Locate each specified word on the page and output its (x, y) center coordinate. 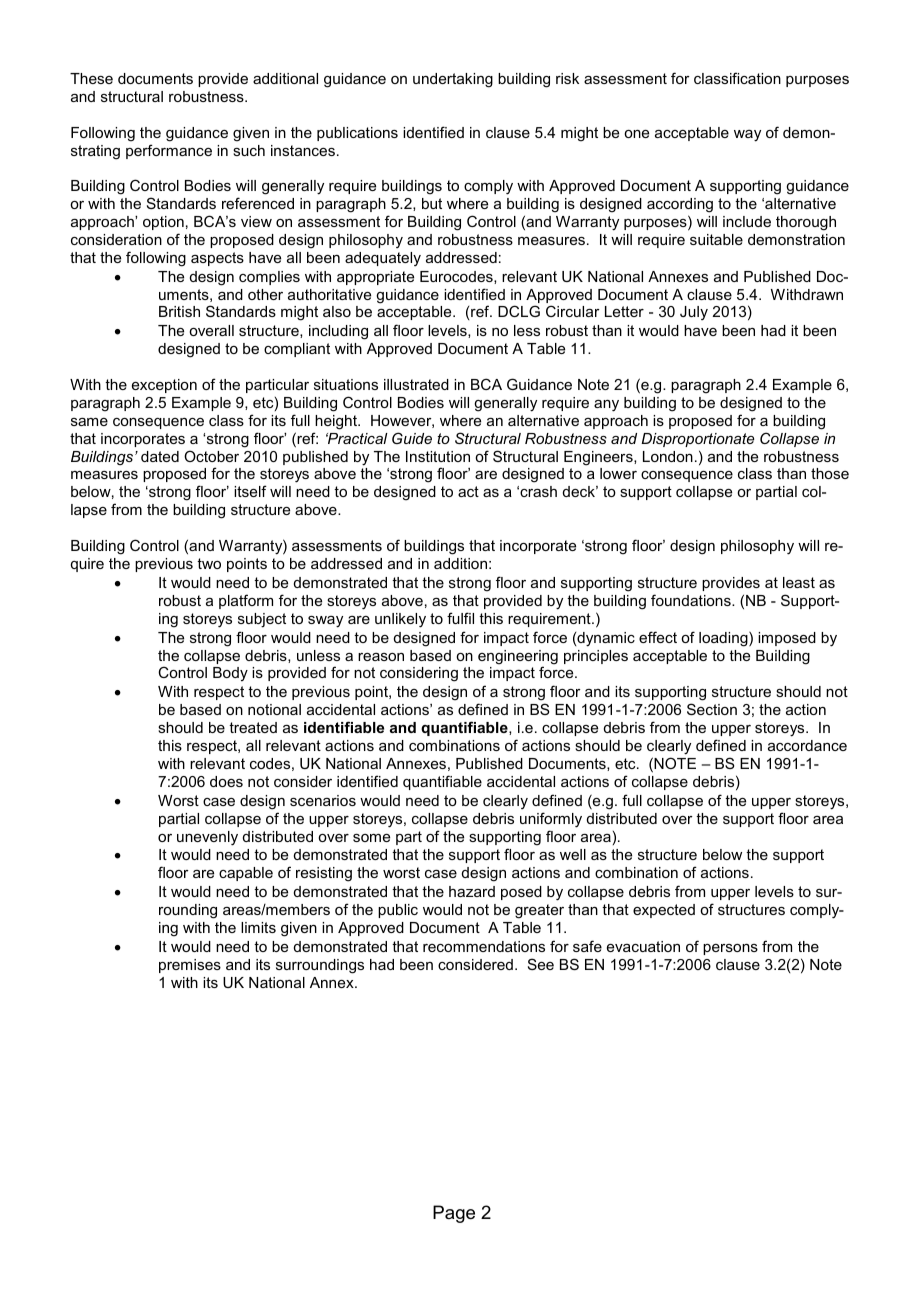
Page (454, 1214)
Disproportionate (697, 440)
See (541, 964)
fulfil (460, 618)
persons (730, 949)
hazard (472, 891)
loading (724, 639)
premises (190, 966)
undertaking (453, 80)
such (249, 150)
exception (164, 386)
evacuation (643, 946)
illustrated (416, 384)
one (636, 134)
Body (230, 674)
